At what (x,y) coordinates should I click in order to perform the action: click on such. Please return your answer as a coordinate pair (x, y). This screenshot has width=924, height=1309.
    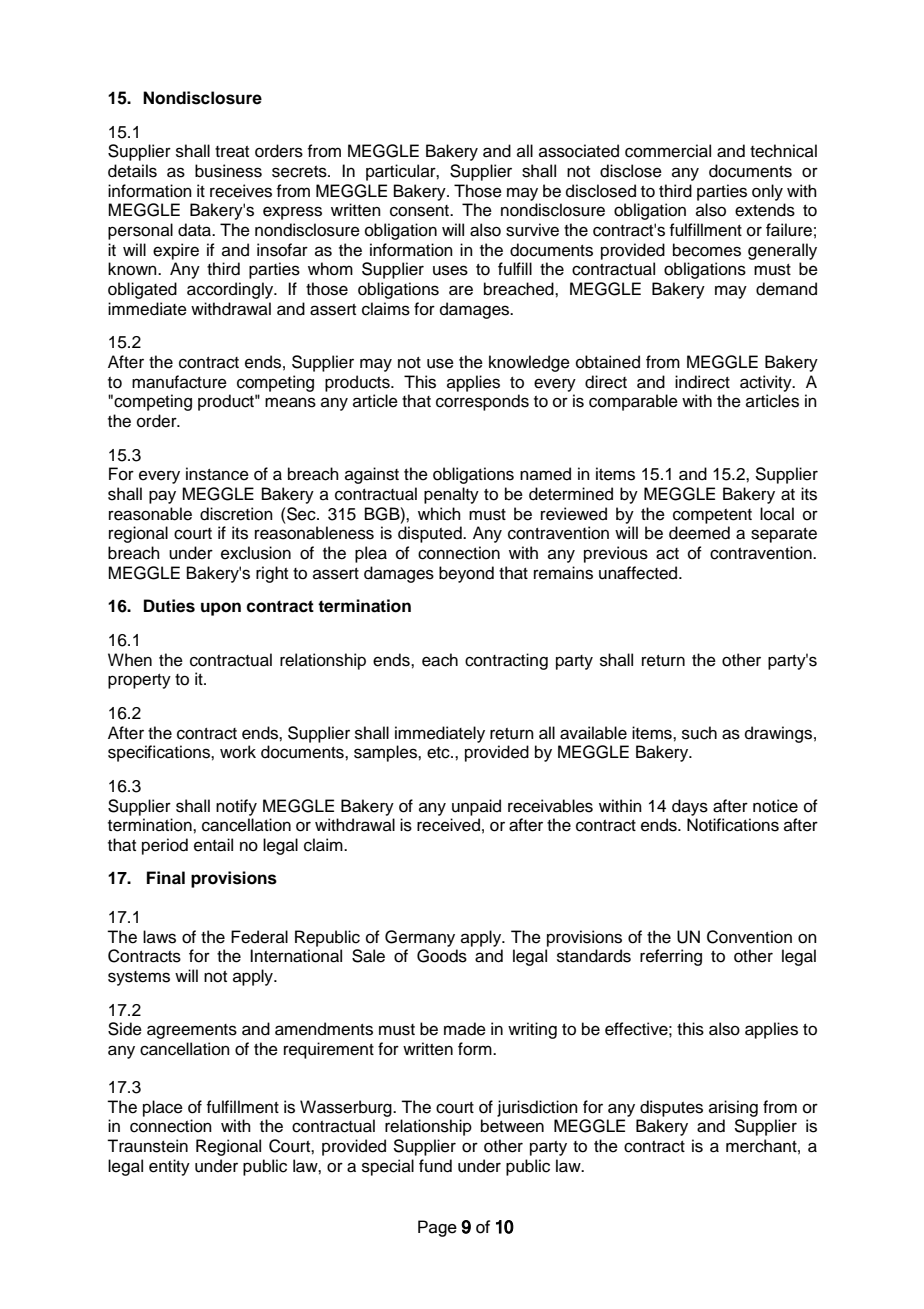
    Looking at the image, I should click on (699, 733).
